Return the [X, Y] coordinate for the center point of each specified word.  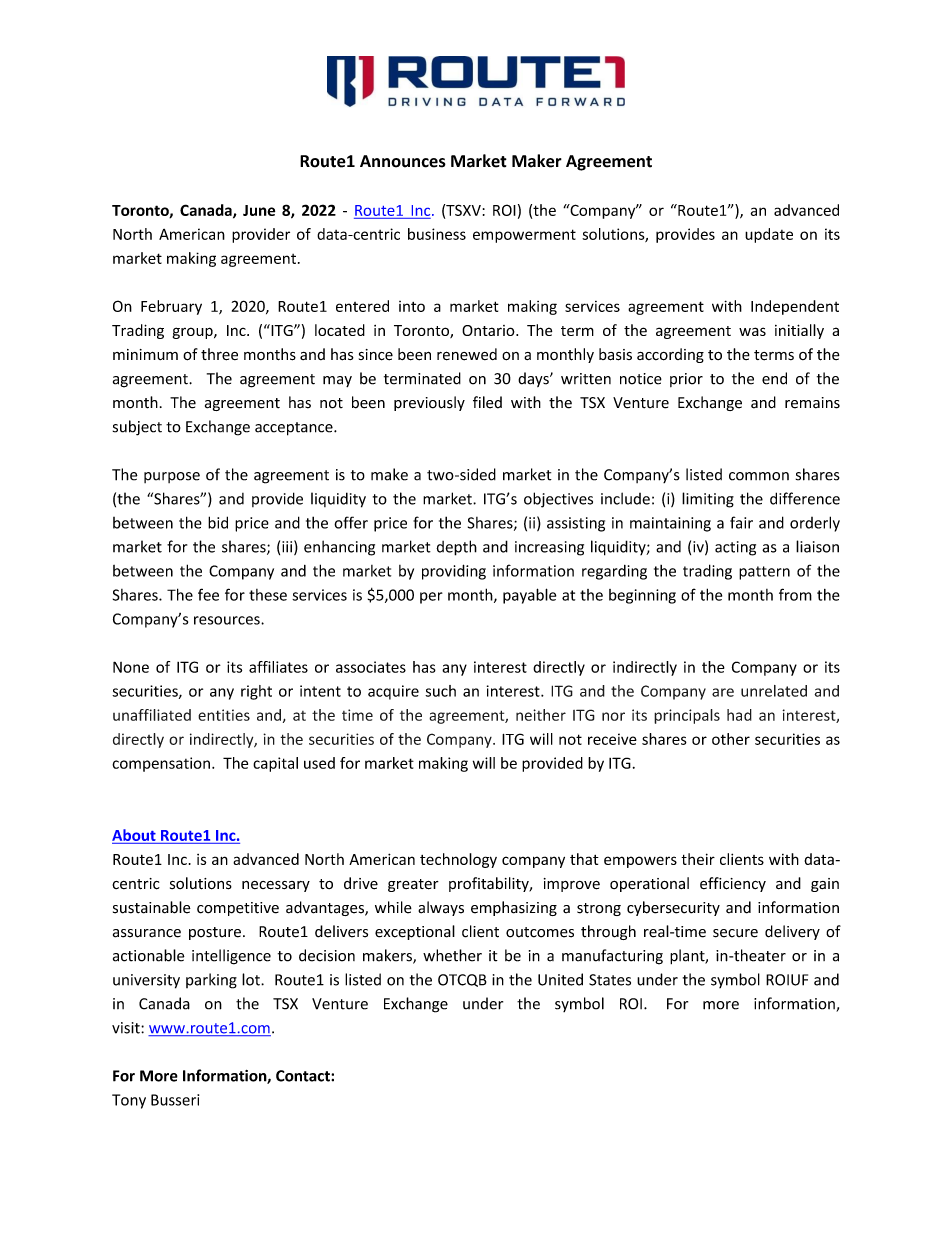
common [759, 476]
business [437, 234]
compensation [161, 764]
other [731, 739]
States [610, 980]
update [769, 235]
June [259, 210]
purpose [172, 477]
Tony [129, 1101]
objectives [558, 500]
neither [541, 715]
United [560, 979]
